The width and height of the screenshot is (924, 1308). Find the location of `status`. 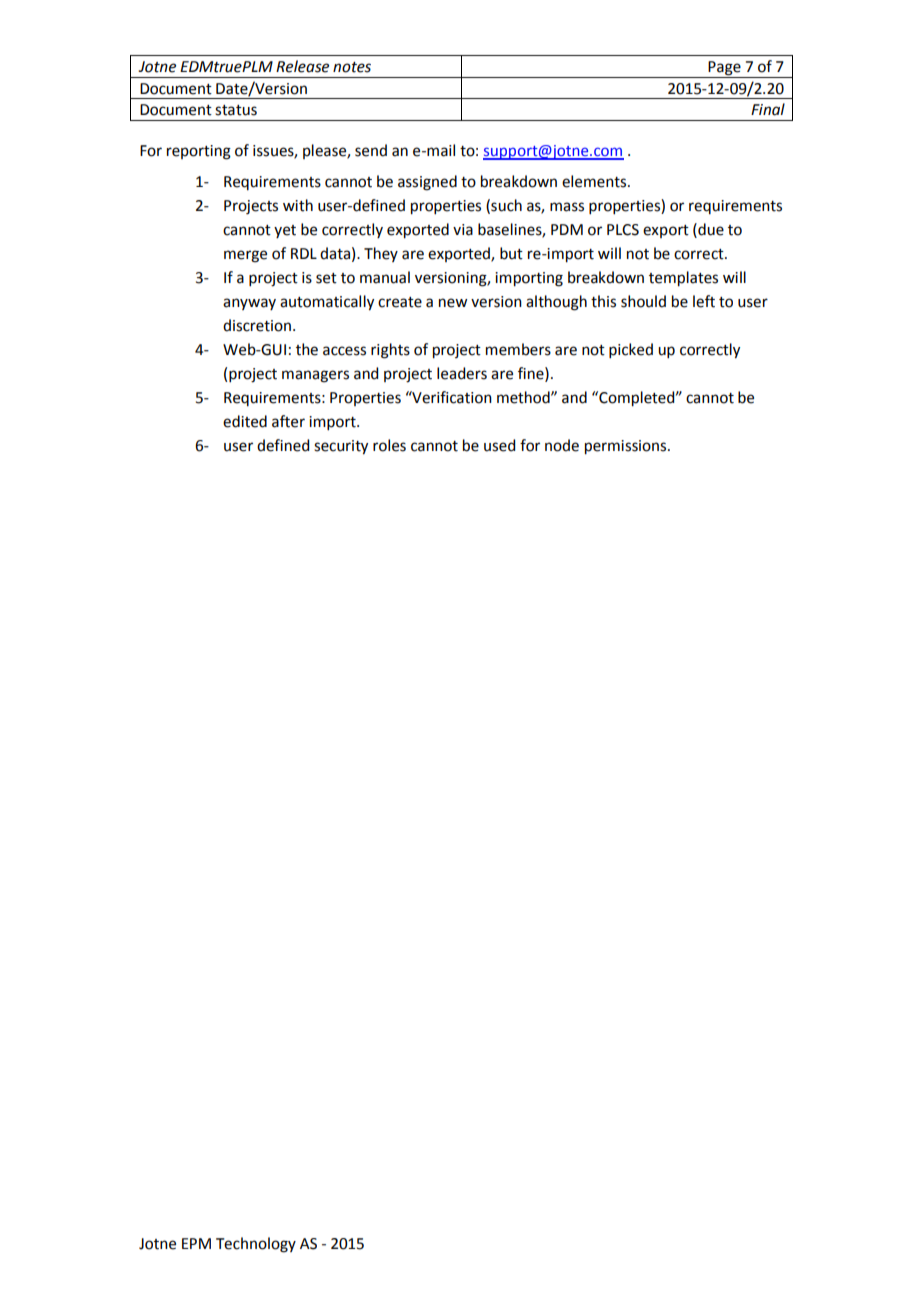

status is located at coordinates (236, 110).
